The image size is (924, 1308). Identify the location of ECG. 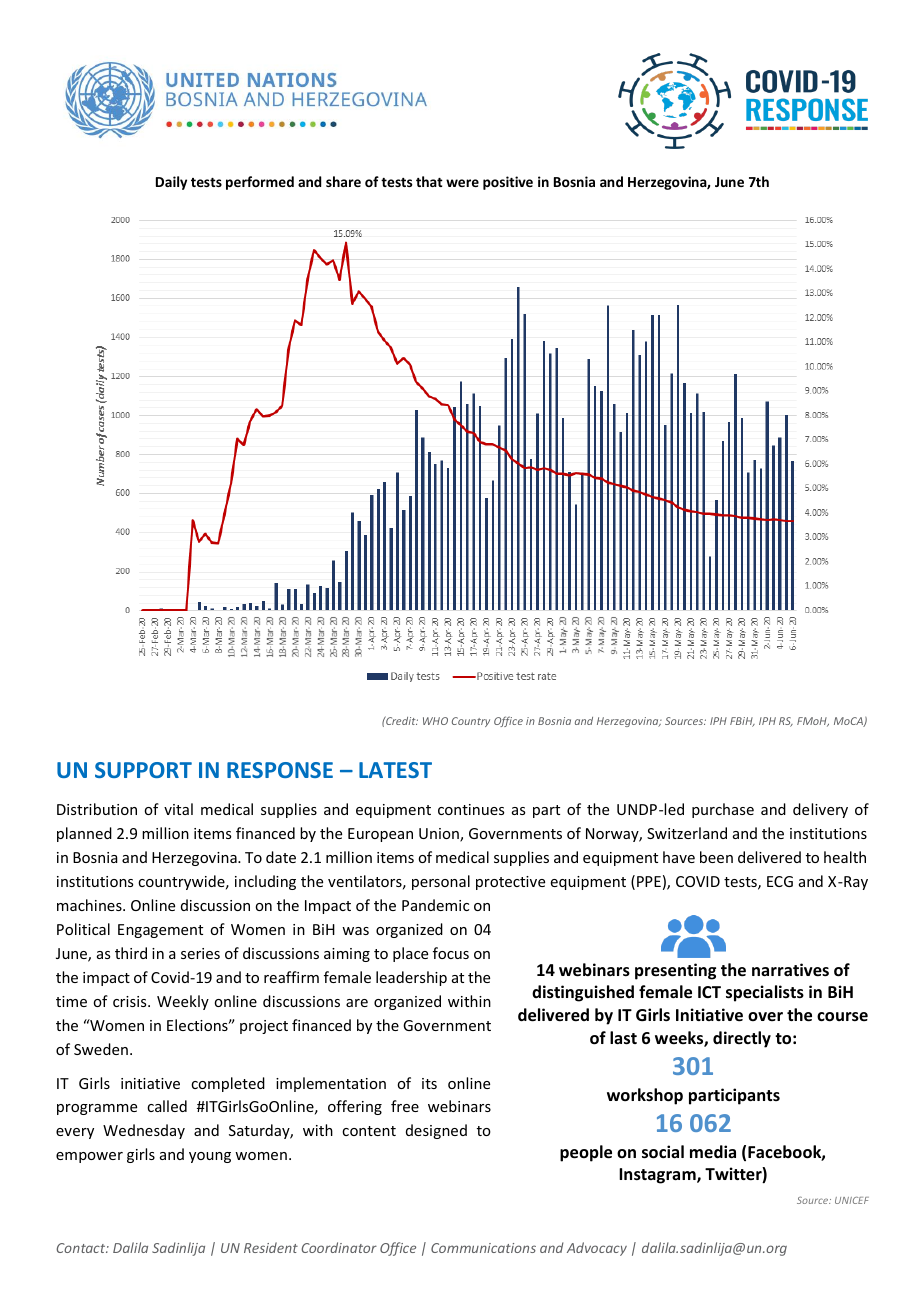
(780, 881).
